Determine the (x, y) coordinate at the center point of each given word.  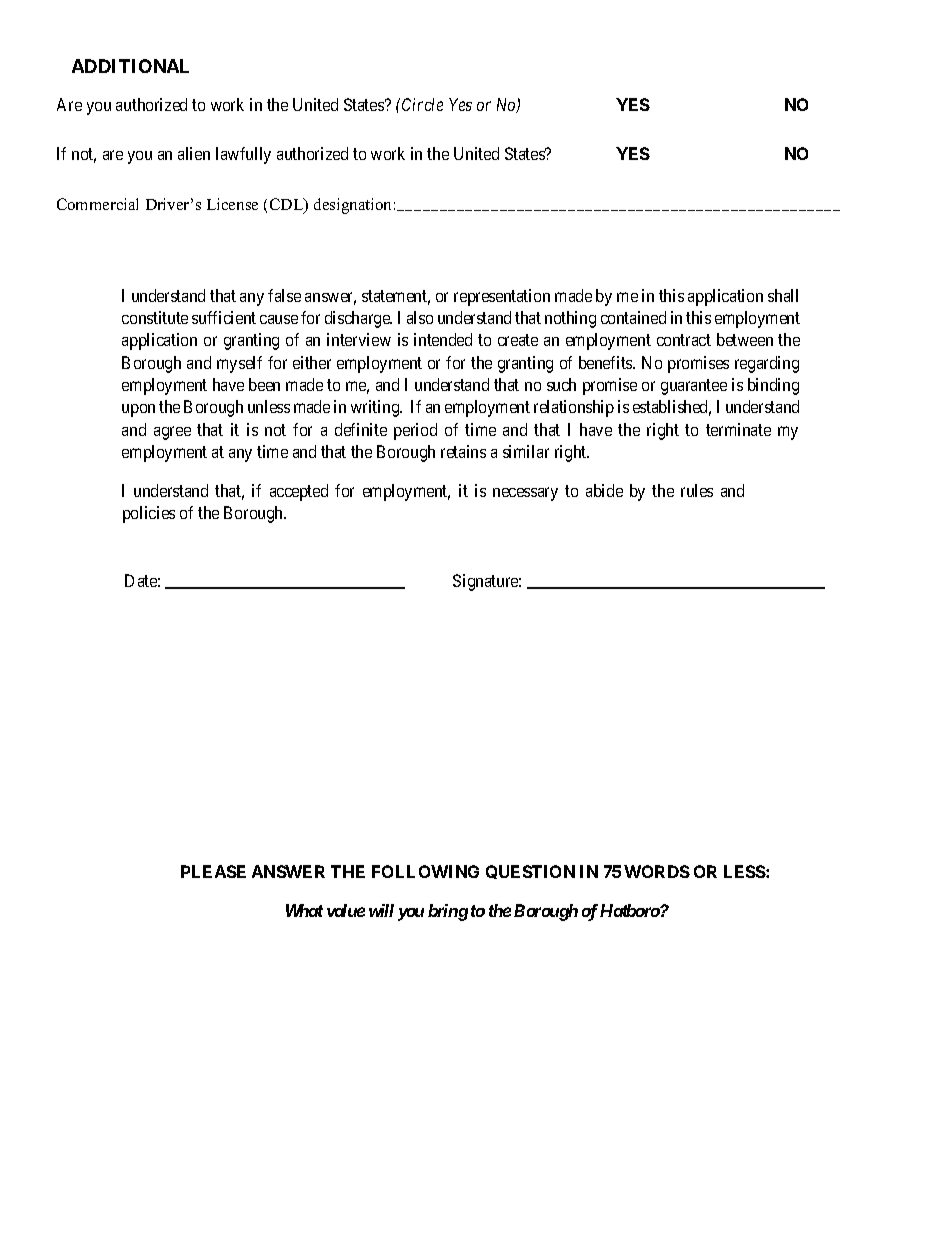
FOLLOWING (425, 871)
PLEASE (213, 871)
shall (783, 295)
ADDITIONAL (130, 66)
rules (697, 490)
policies (149, 514)
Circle (422, 104)
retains (463, 451)
